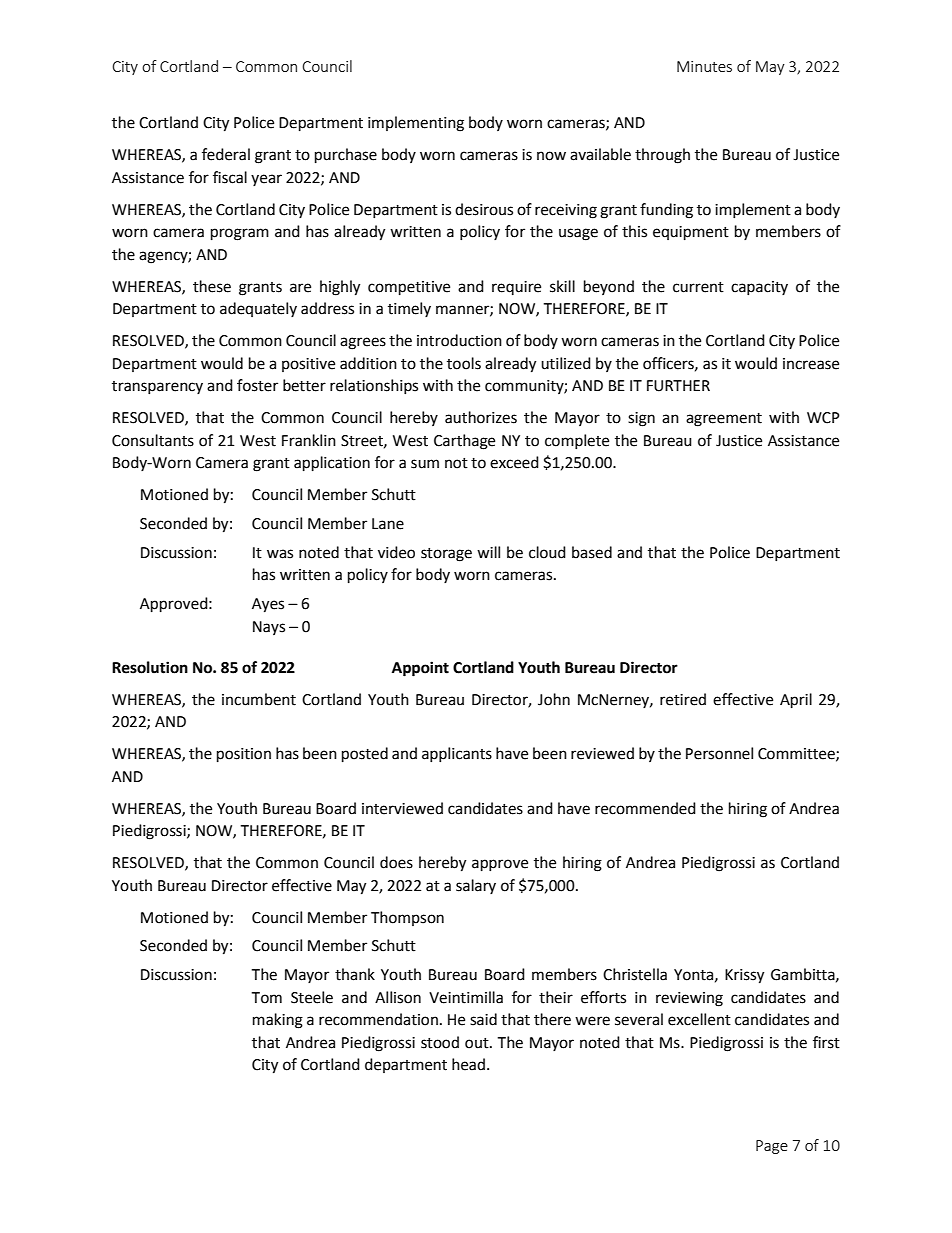  Describe the element at coordinates (600, 154) in the image. I see `available` at that location.
